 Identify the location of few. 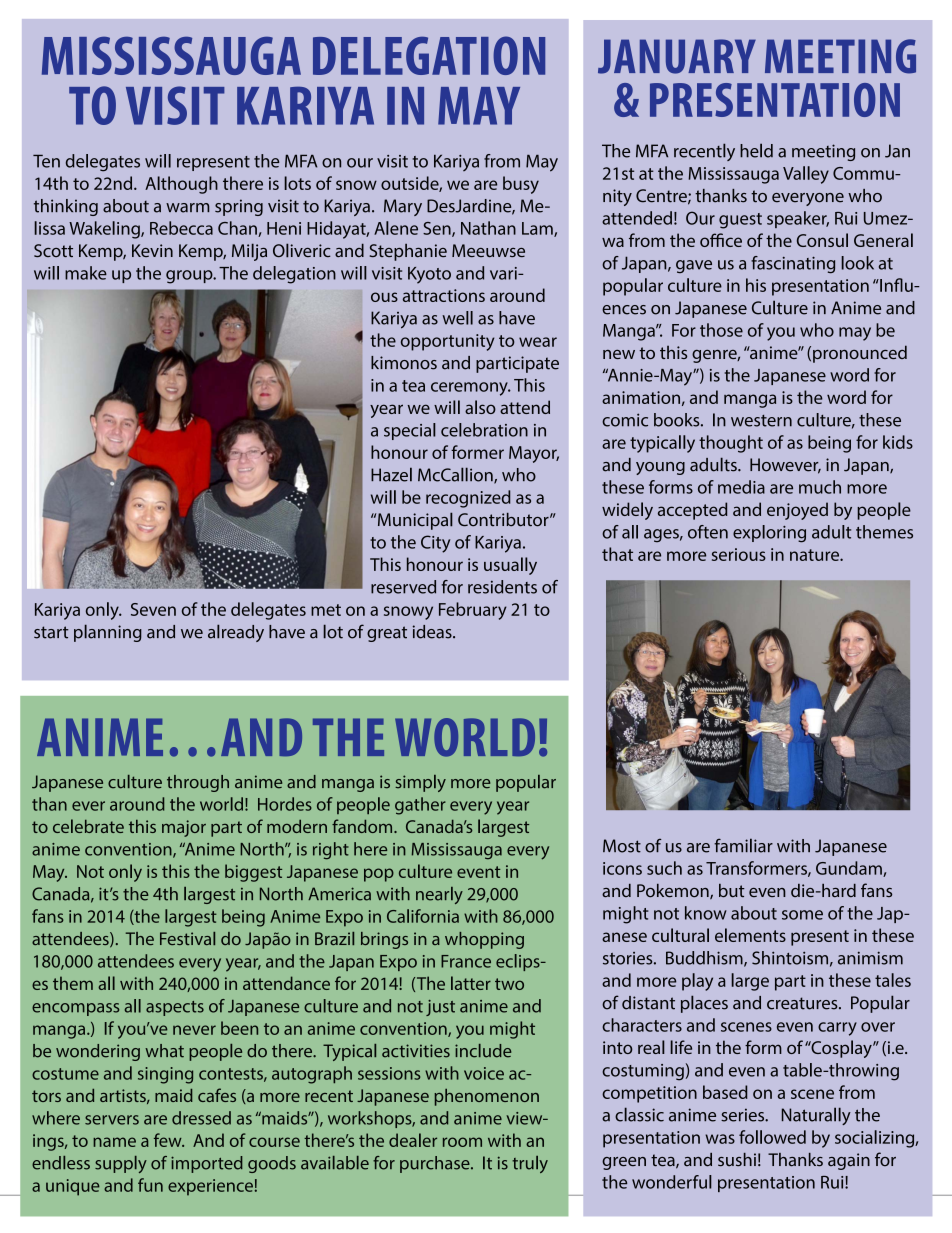
(169, 1140).
